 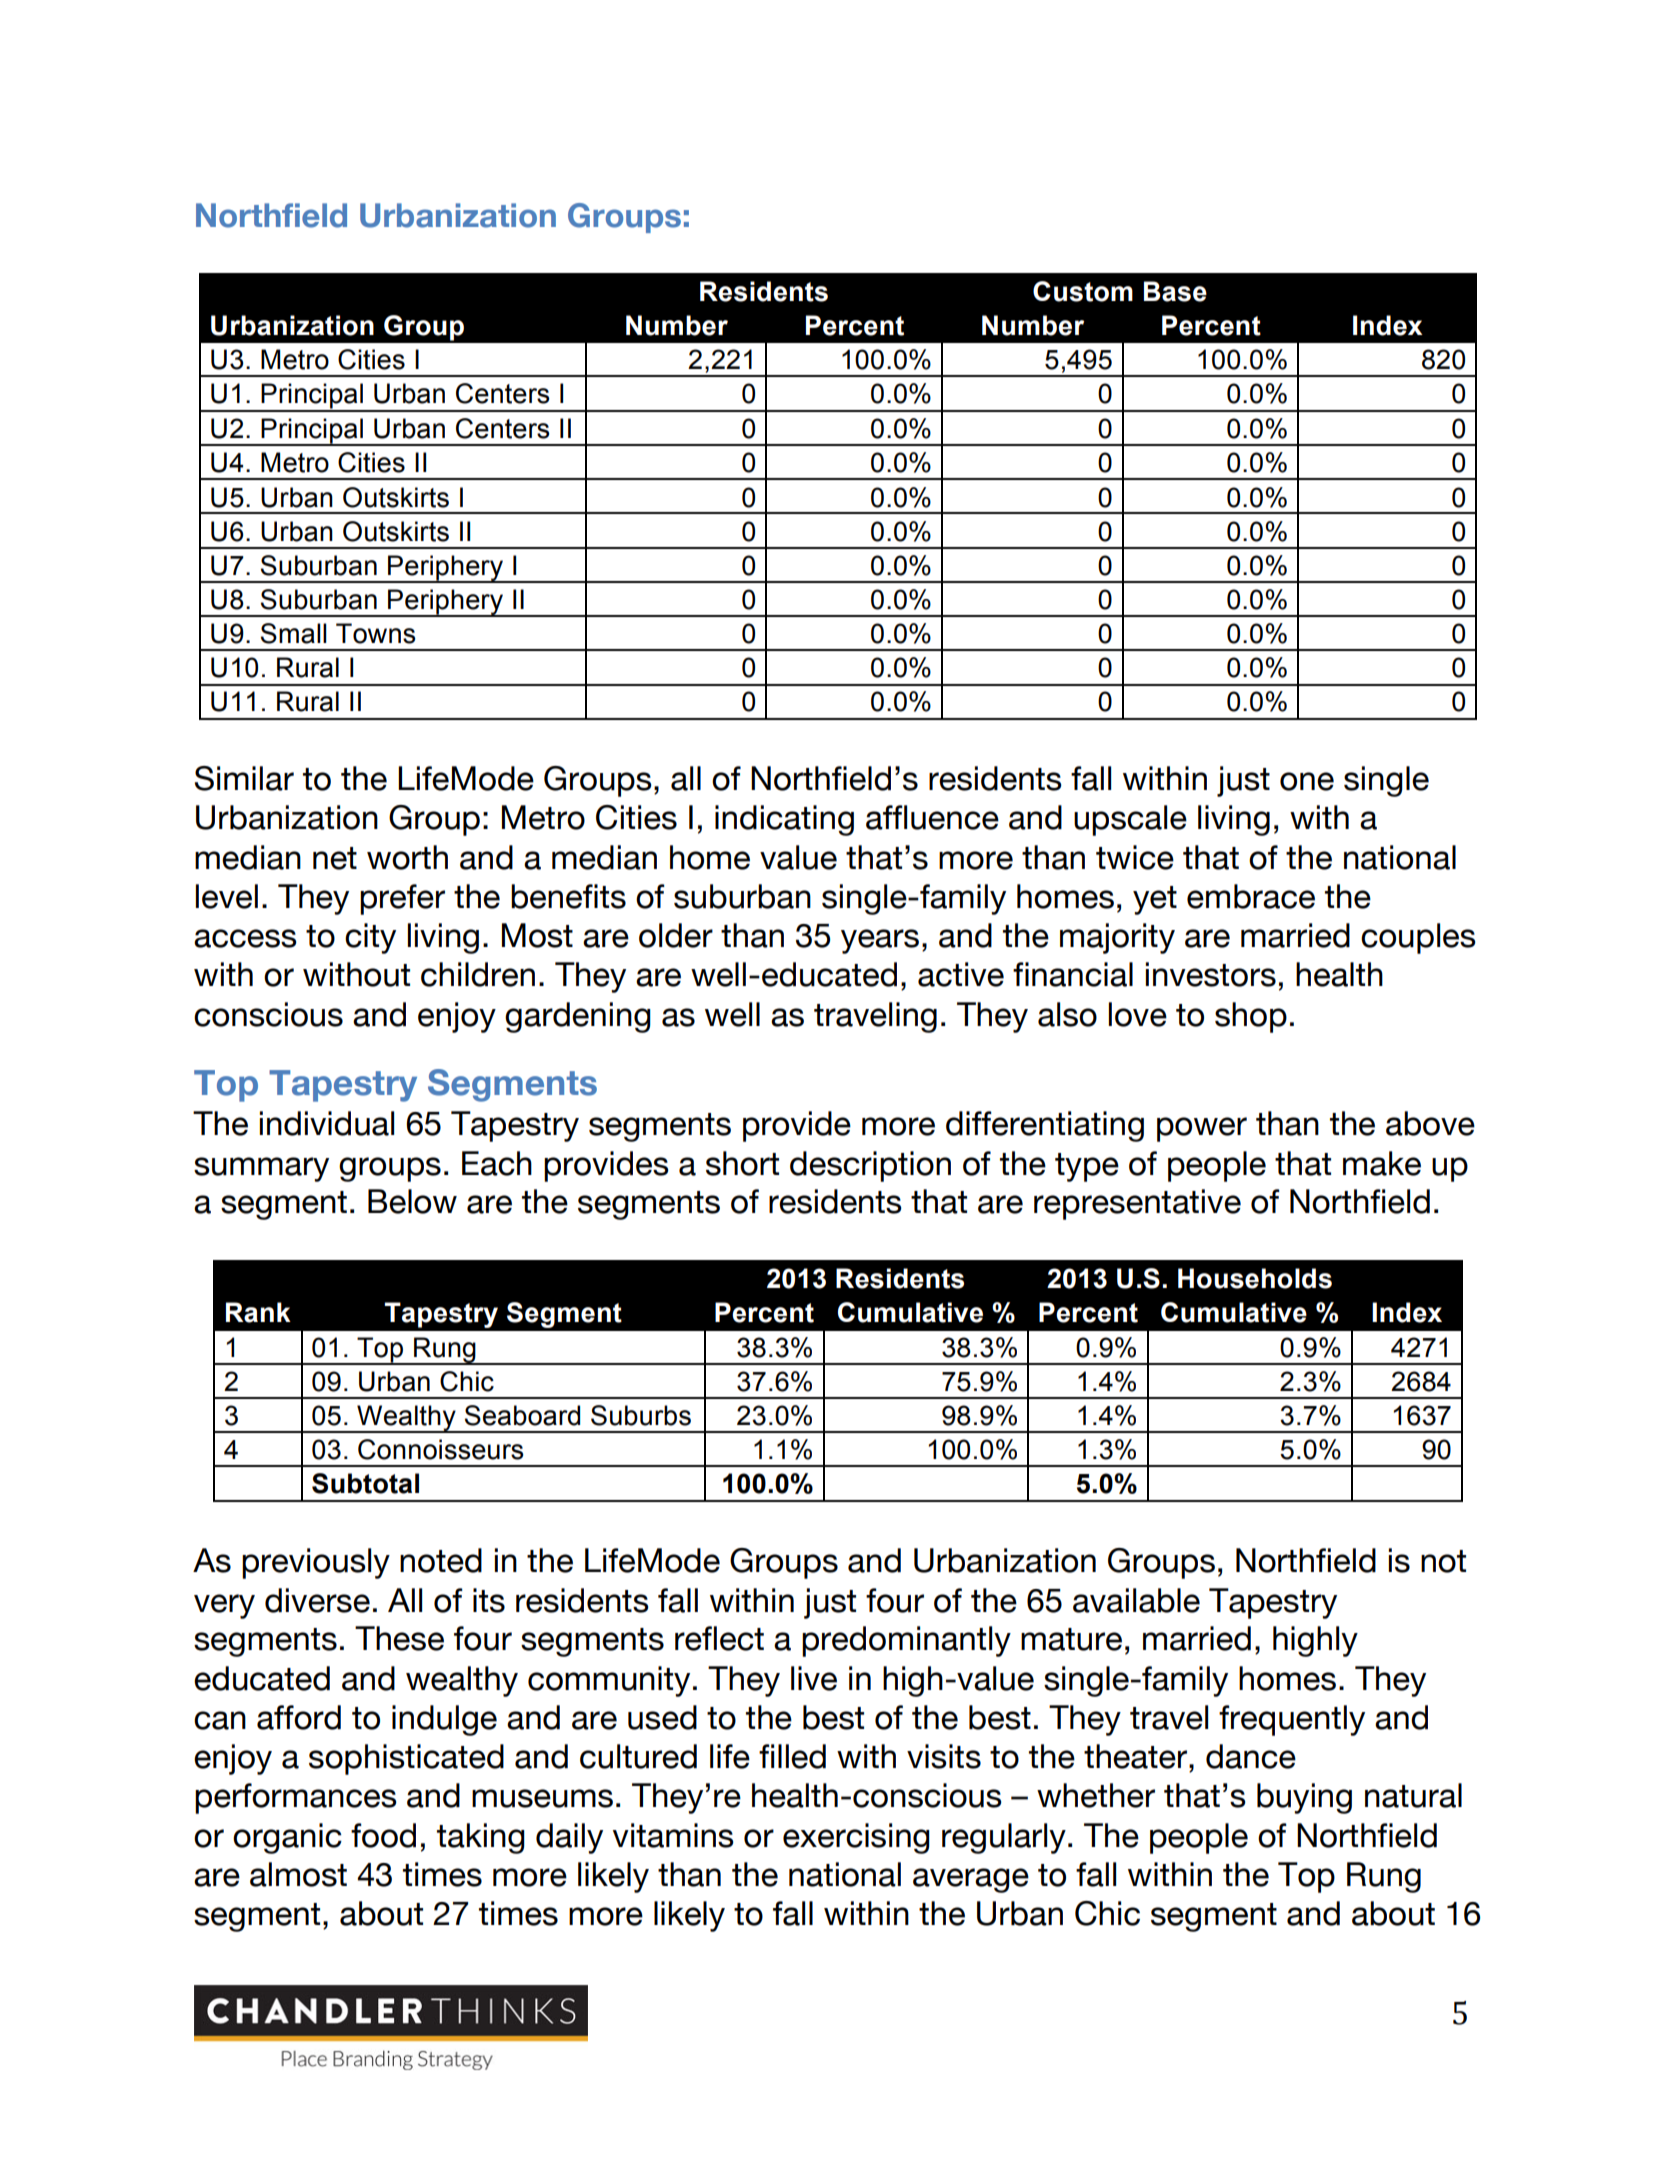 I want to click on indicating, so click(x=784, y=820).
